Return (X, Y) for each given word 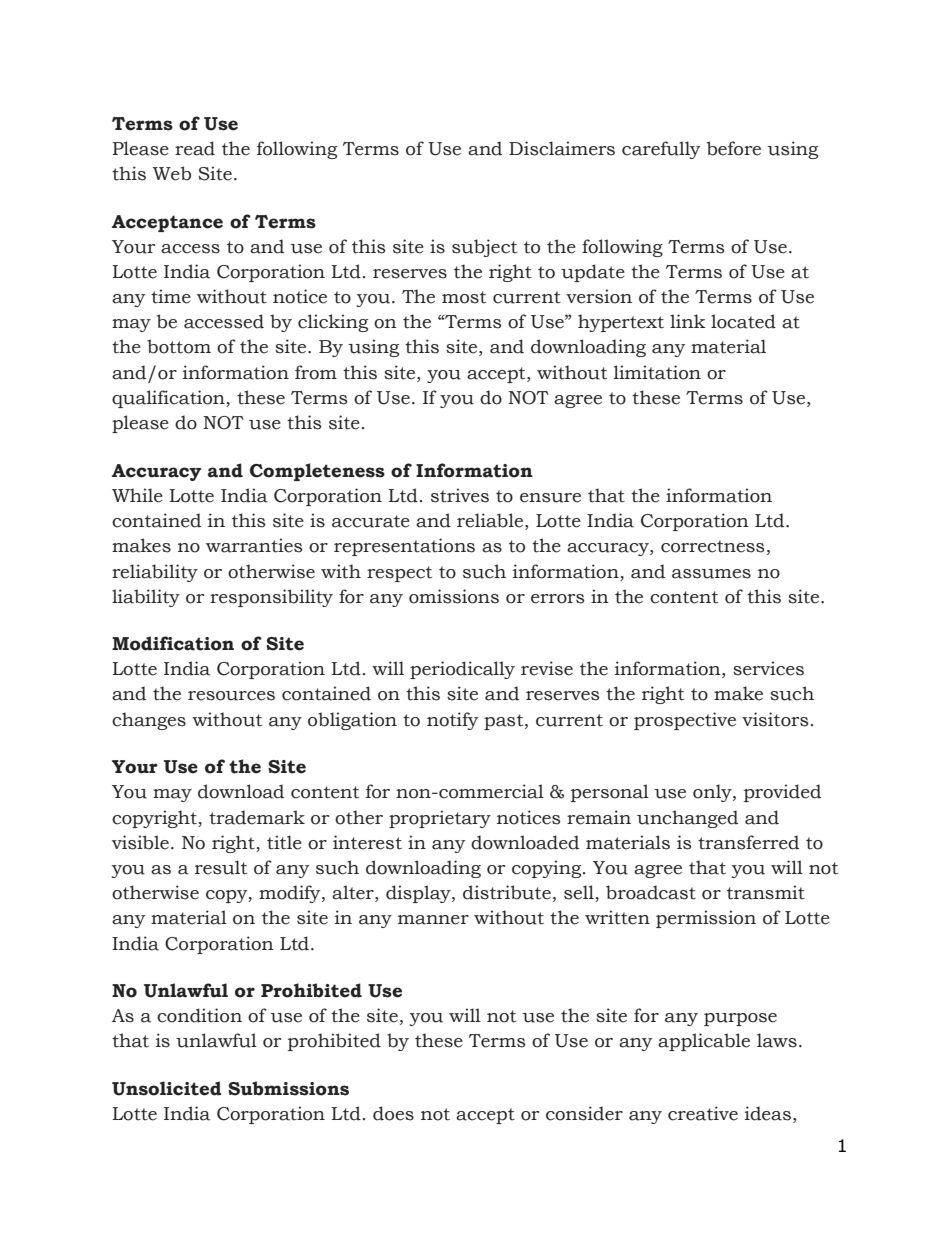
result (221, 867)
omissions (454, 596)
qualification (169, 399)
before (734, 148)
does (393, 1113)
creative (703, 1113)
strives (460, 495)
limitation (657, 372)
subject (484, 248)
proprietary (440, 819)
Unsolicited (167, 1088)
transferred (748, 842)
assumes (711, 574)
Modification (173, 643)
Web (172, 173)
